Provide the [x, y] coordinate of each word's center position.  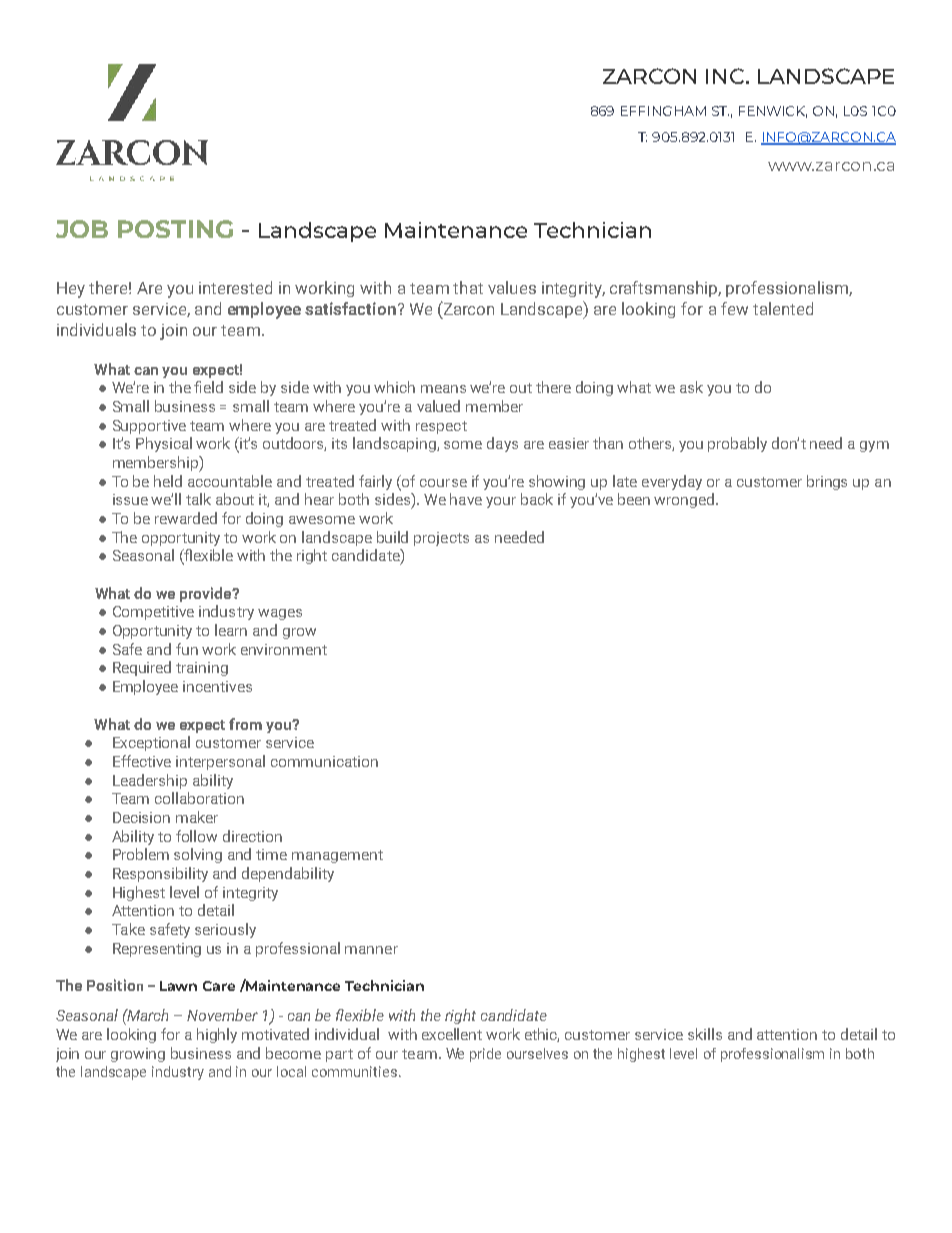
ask [691, 387]
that [468, 287]
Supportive [149, 427]
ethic [542, 1035]
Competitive [153, 613]
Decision [141, 817]
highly [217, 1035]
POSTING [175, 229]
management [337, 856]
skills [705, 1034]
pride [485, 1055]
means [443, 389]
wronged [684, 500]
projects [441, 539]
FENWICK [773, 112]
